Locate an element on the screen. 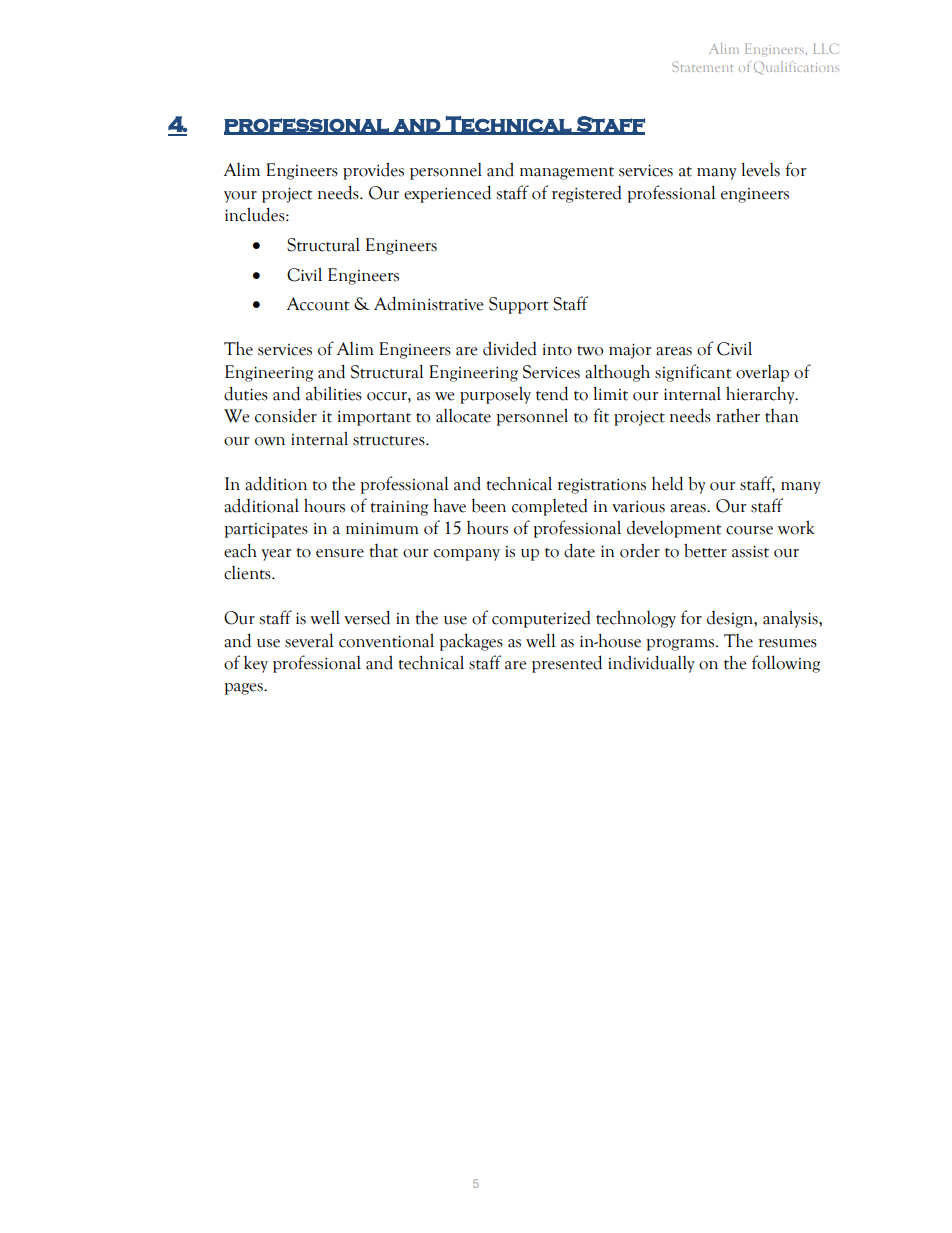 This screenshot has height=1233, width=952. provides is located at coordinates (373, 171).
